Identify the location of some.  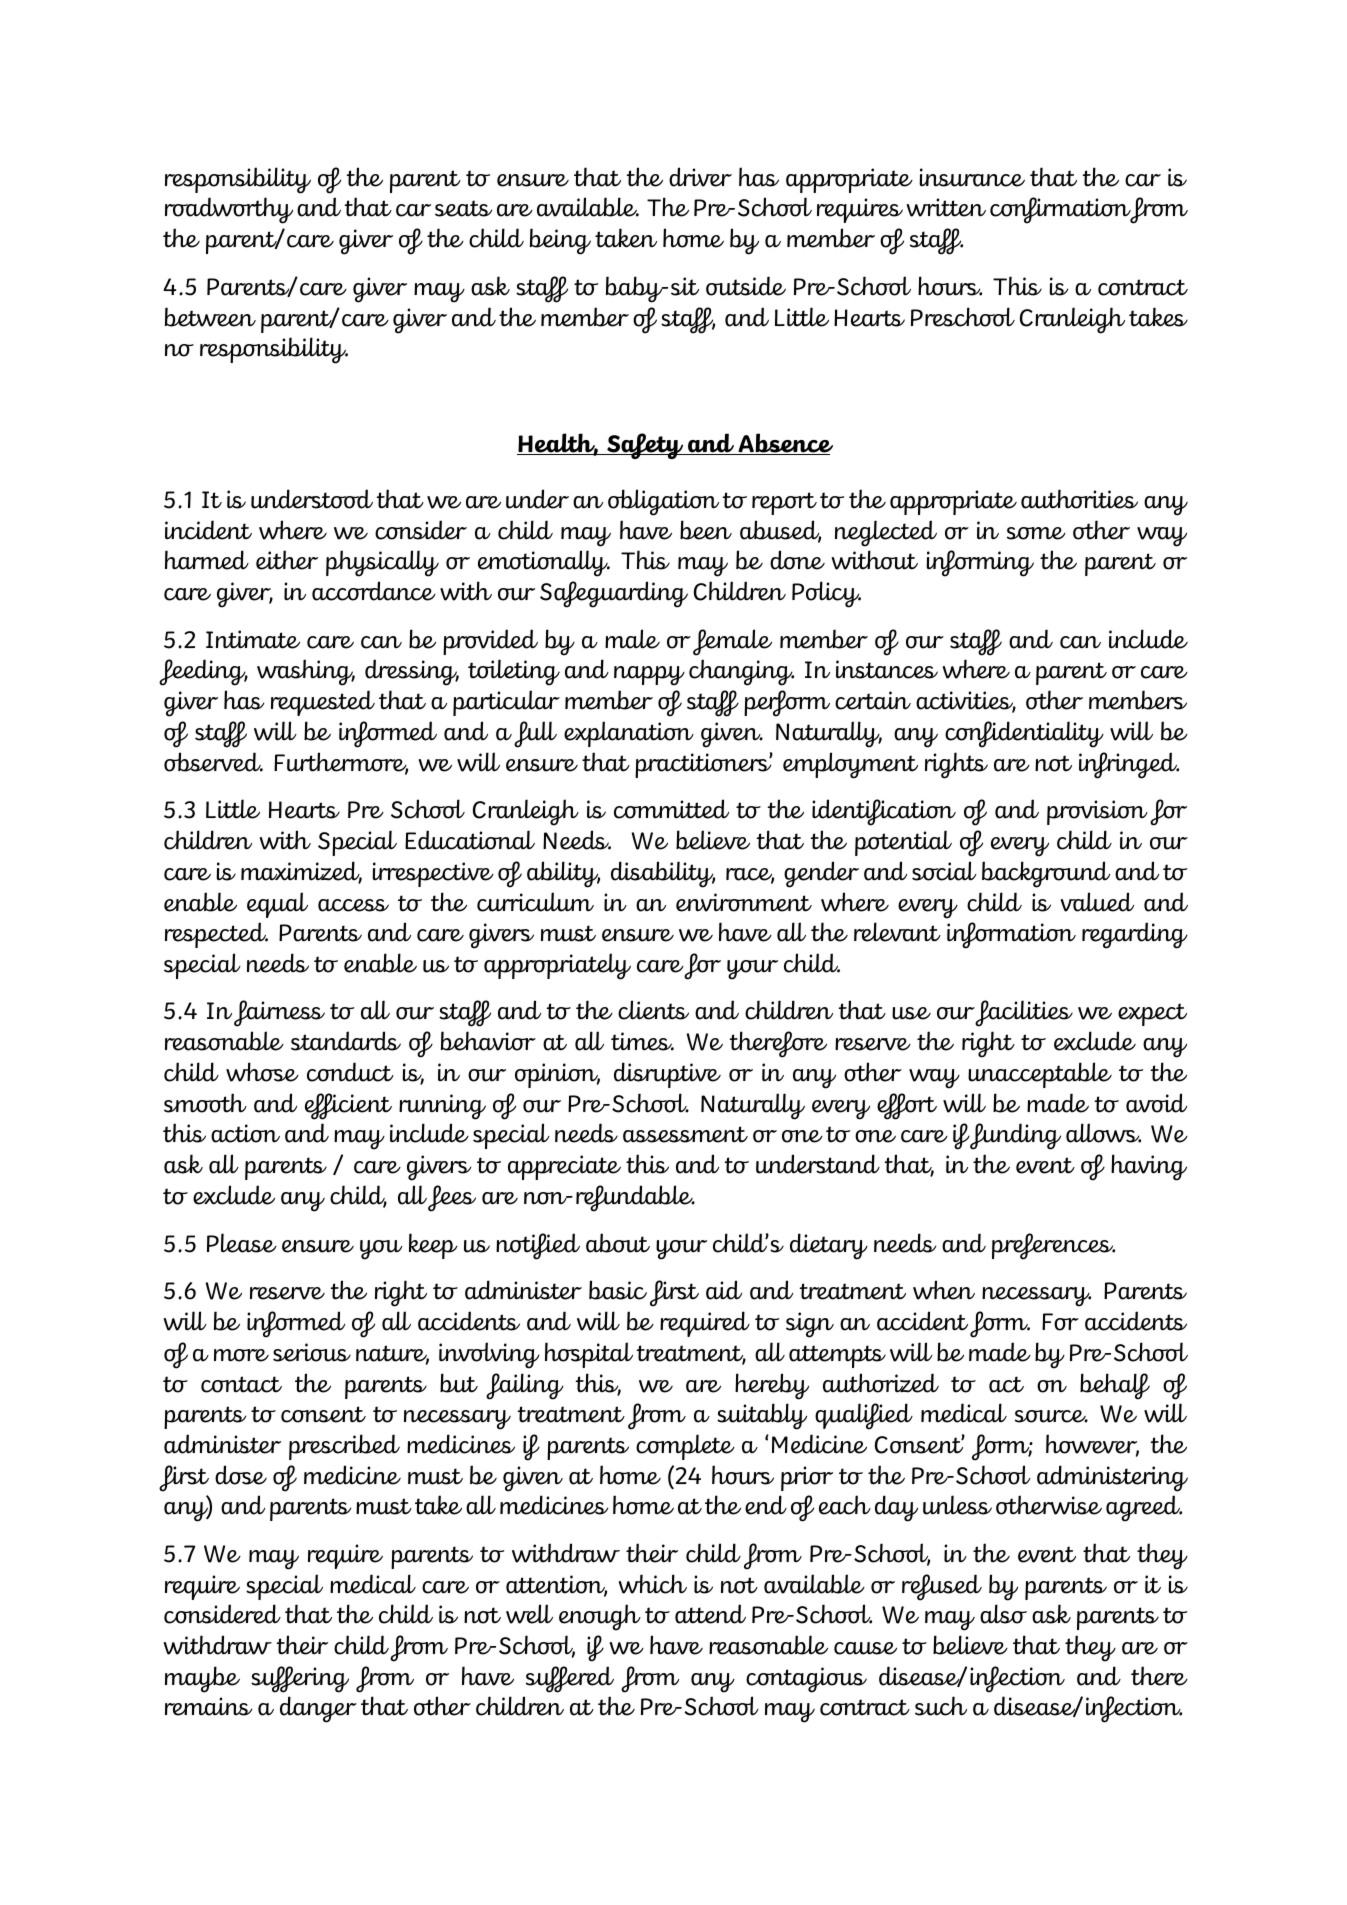
(1036, 533).
